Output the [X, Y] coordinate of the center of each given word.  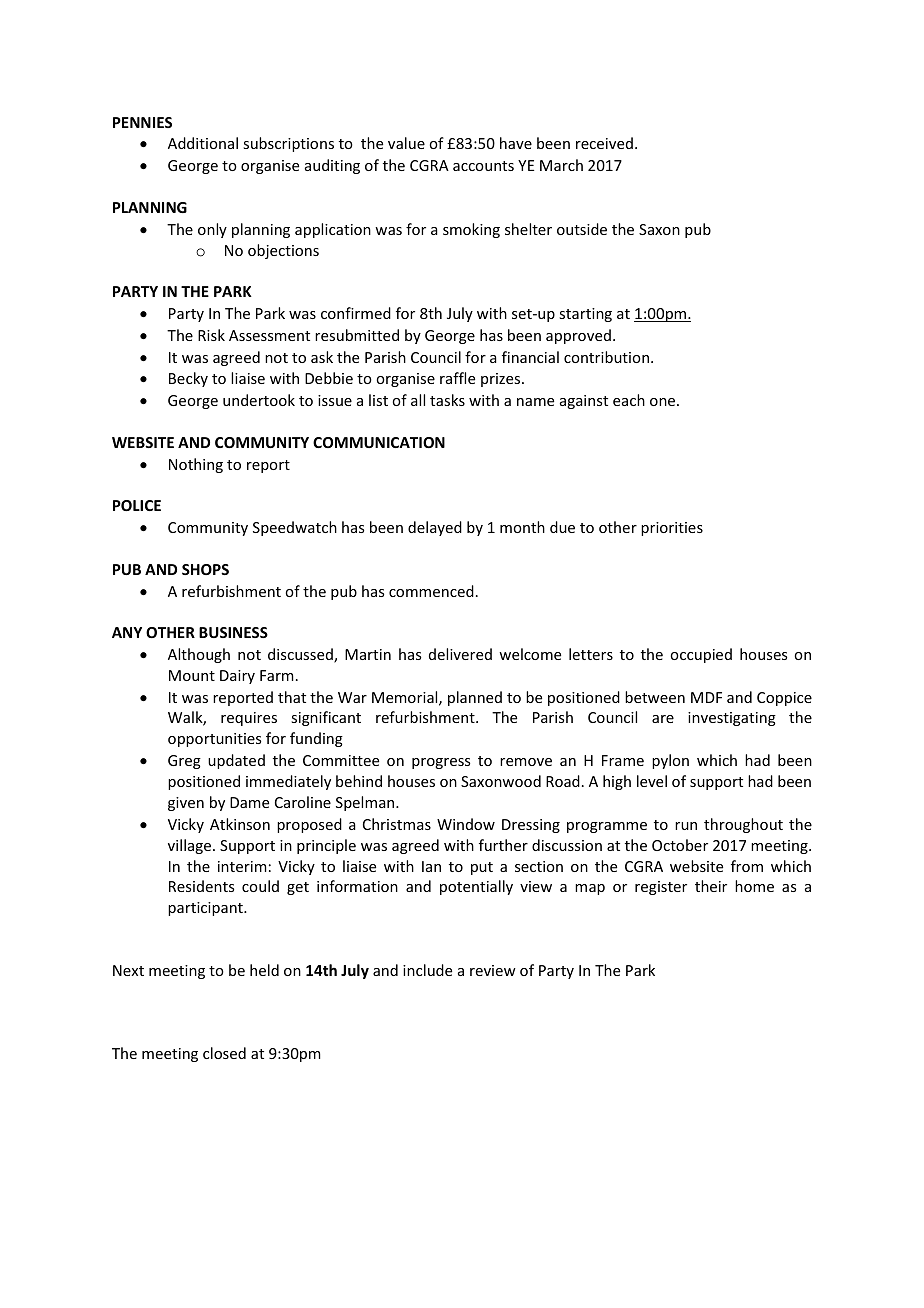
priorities [672, 529]
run [686, 826]
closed [224, 1053]
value [406, 143]
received [604, 143]
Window [466, 824]
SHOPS [205, 569]
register [661, 888]
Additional [203, 143]
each [629, 400]
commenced [431, 591]
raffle [457, 378]
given [186, 804]
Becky [188, 379]
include [427, 970]
